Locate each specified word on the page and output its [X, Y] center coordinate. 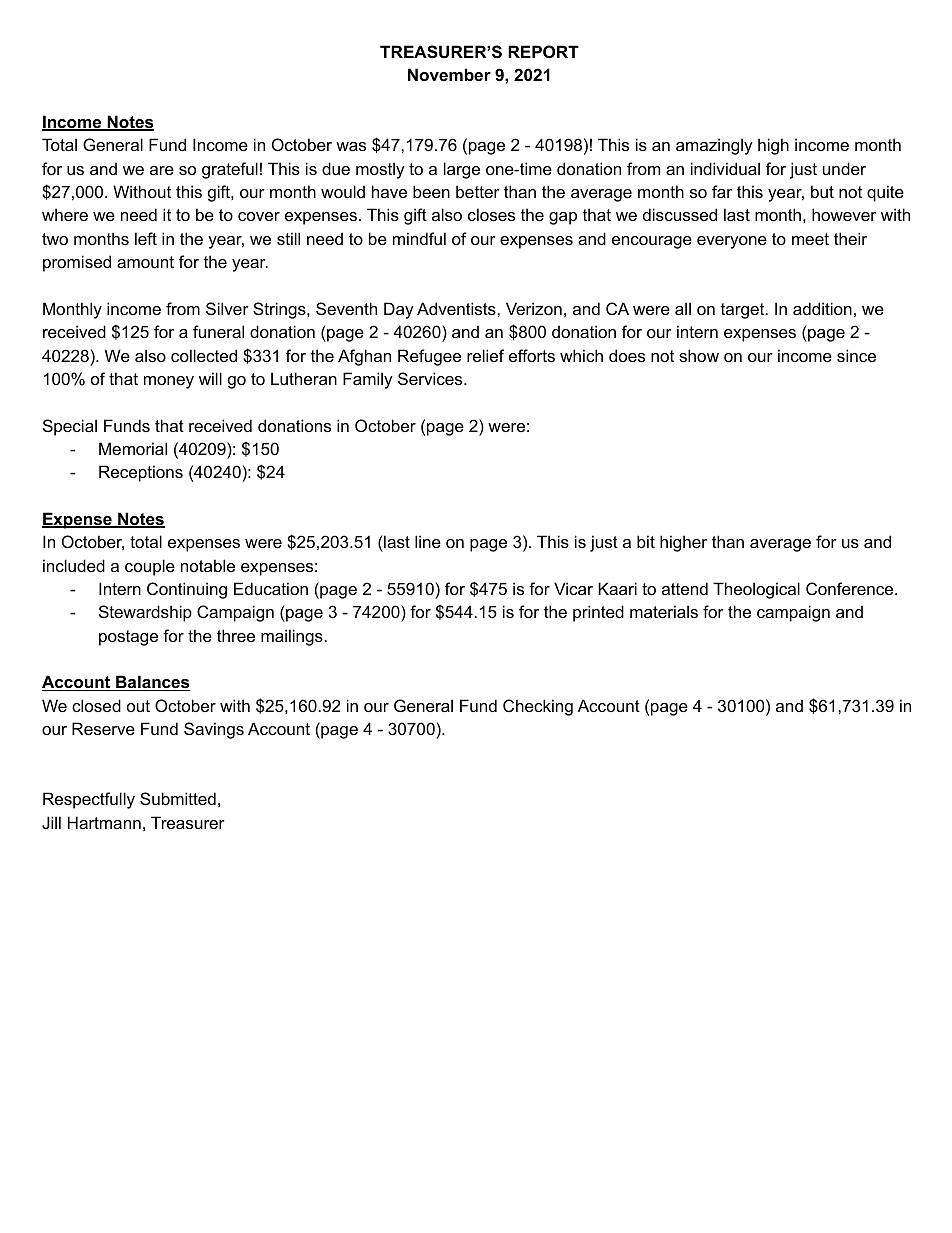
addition [822, 308]
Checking [538, 707]
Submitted [178, 798]
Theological [756, 590]
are [162, 170]
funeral [218, 331]
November [449, 74]
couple [150, 567]
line [428, 541]
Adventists [457, 308]
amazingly [714, 146]
